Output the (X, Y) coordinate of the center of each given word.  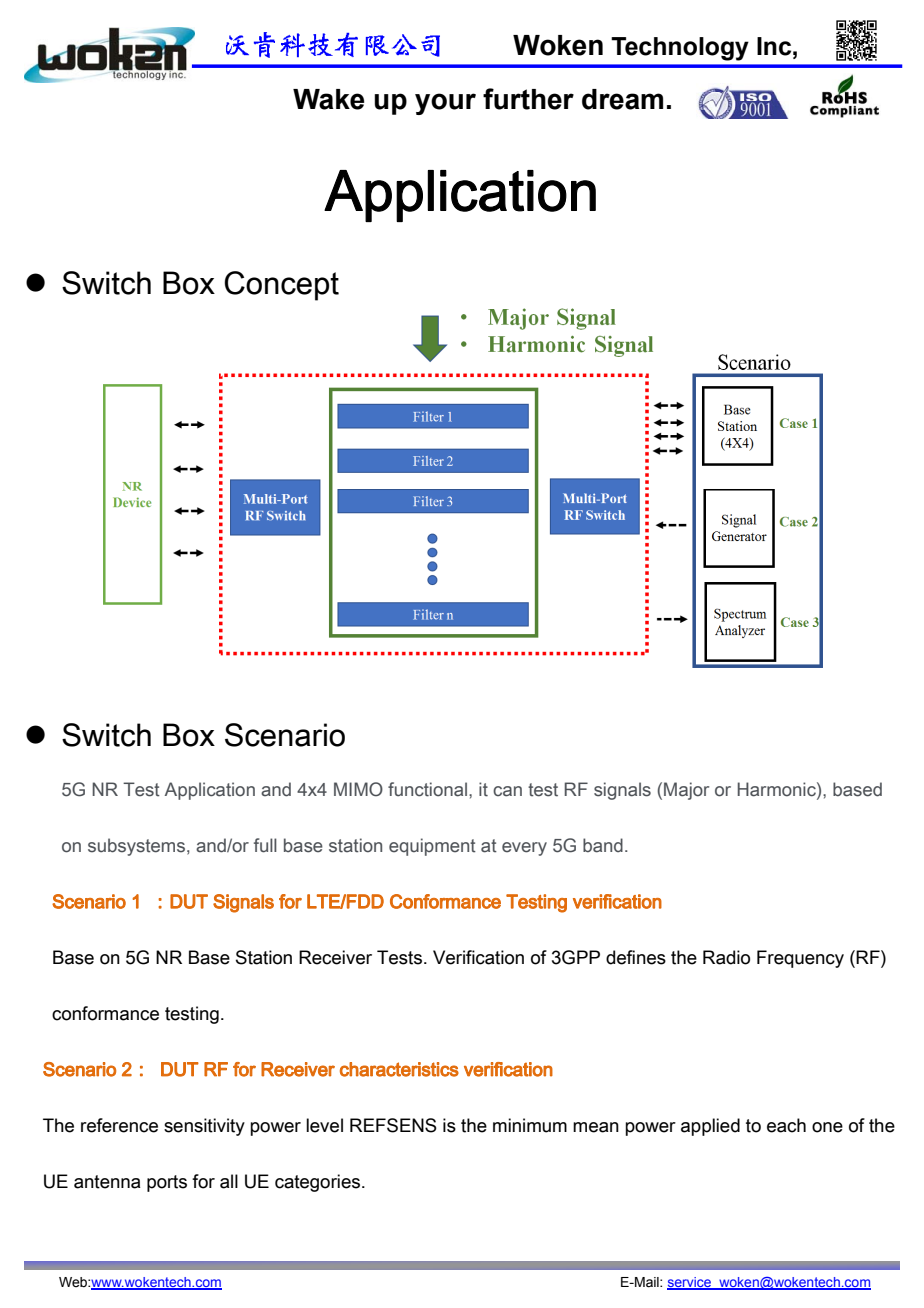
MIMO (358, 789)
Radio (726, 957)
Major (686, 791)
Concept (281, 286)
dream (622, 99)
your (445, 104)
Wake (328, 99)
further (528, 99)
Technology (680, 49)
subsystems (136, 847)
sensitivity (204, 1127)
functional (427, 789)
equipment (432, 847)
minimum (530, 1125)
